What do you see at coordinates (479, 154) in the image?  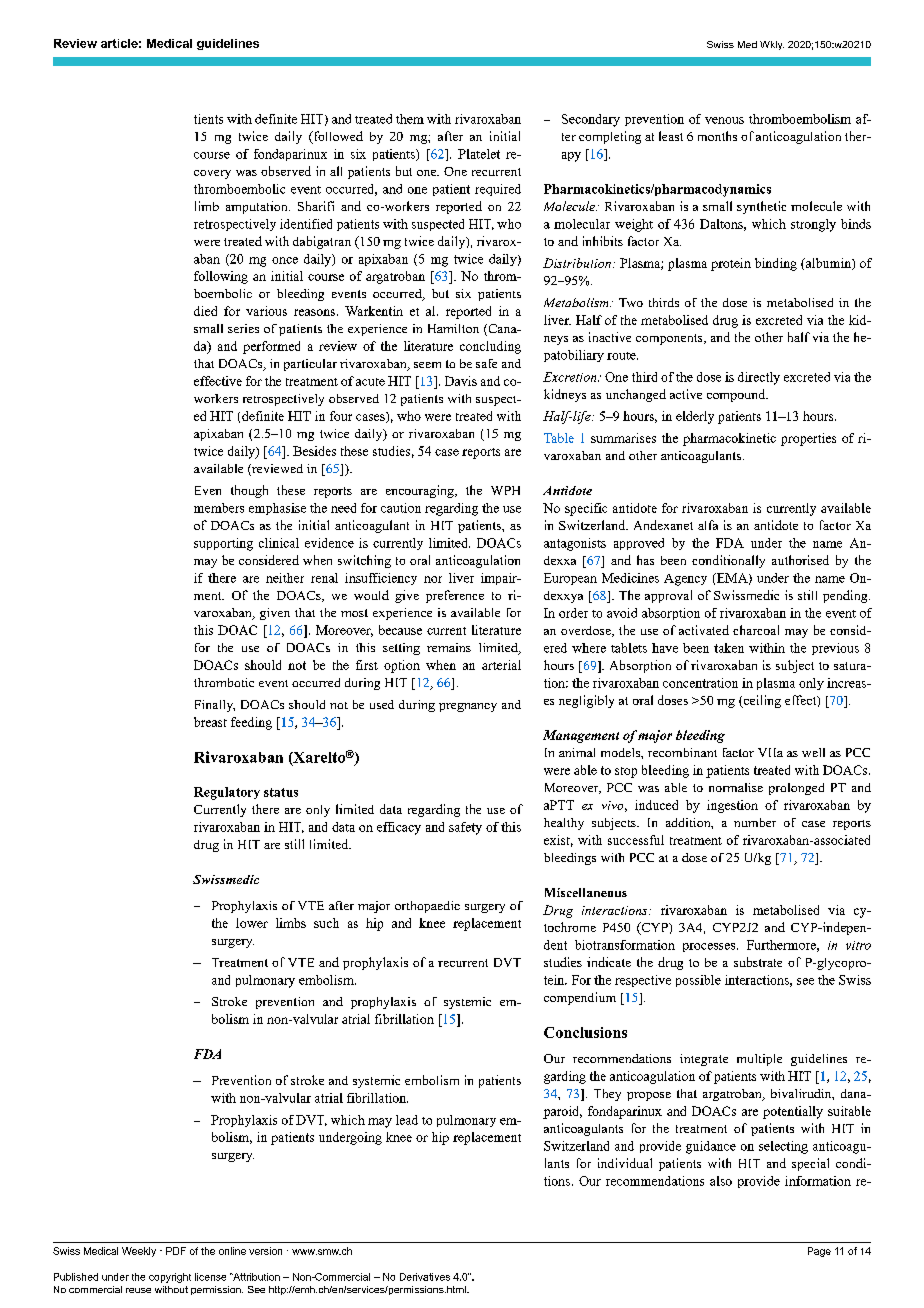 I see `Platelet` at bounding box center [479, 154].
